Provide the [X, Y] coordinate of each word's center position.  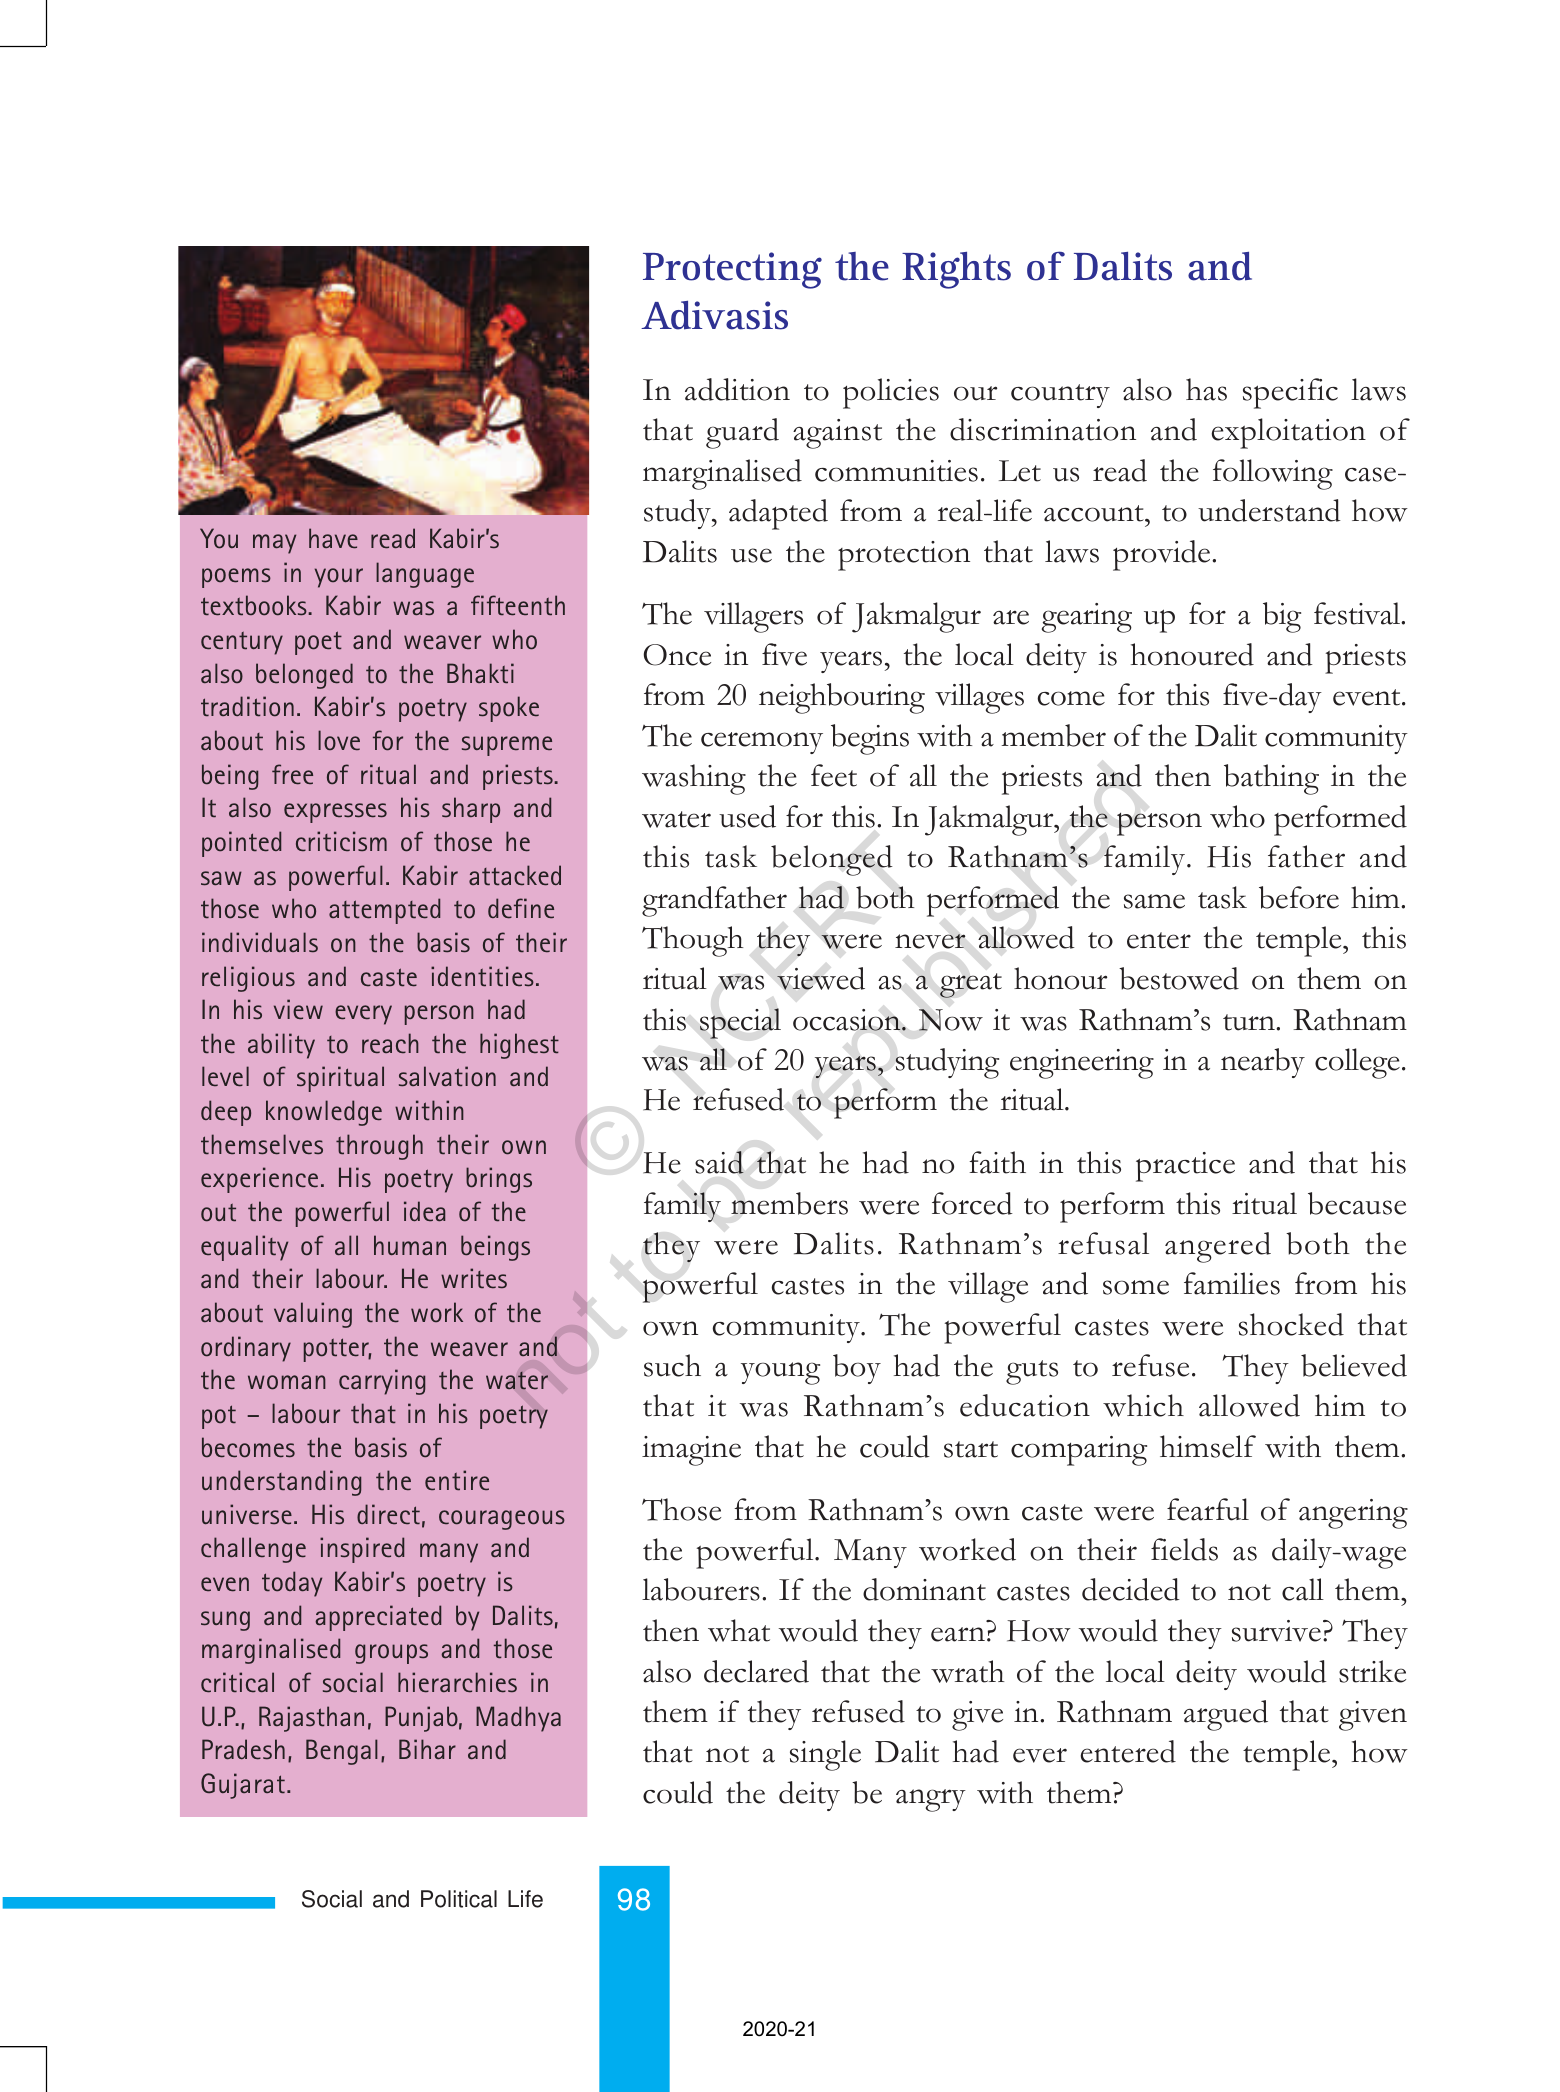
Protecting [732, 270]
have [333, 538]
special [740, 1023]
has [1206, 389]
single [825, 1755]
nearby [1263, 1063]
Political [459, 1899]
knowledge [324, 1113]
